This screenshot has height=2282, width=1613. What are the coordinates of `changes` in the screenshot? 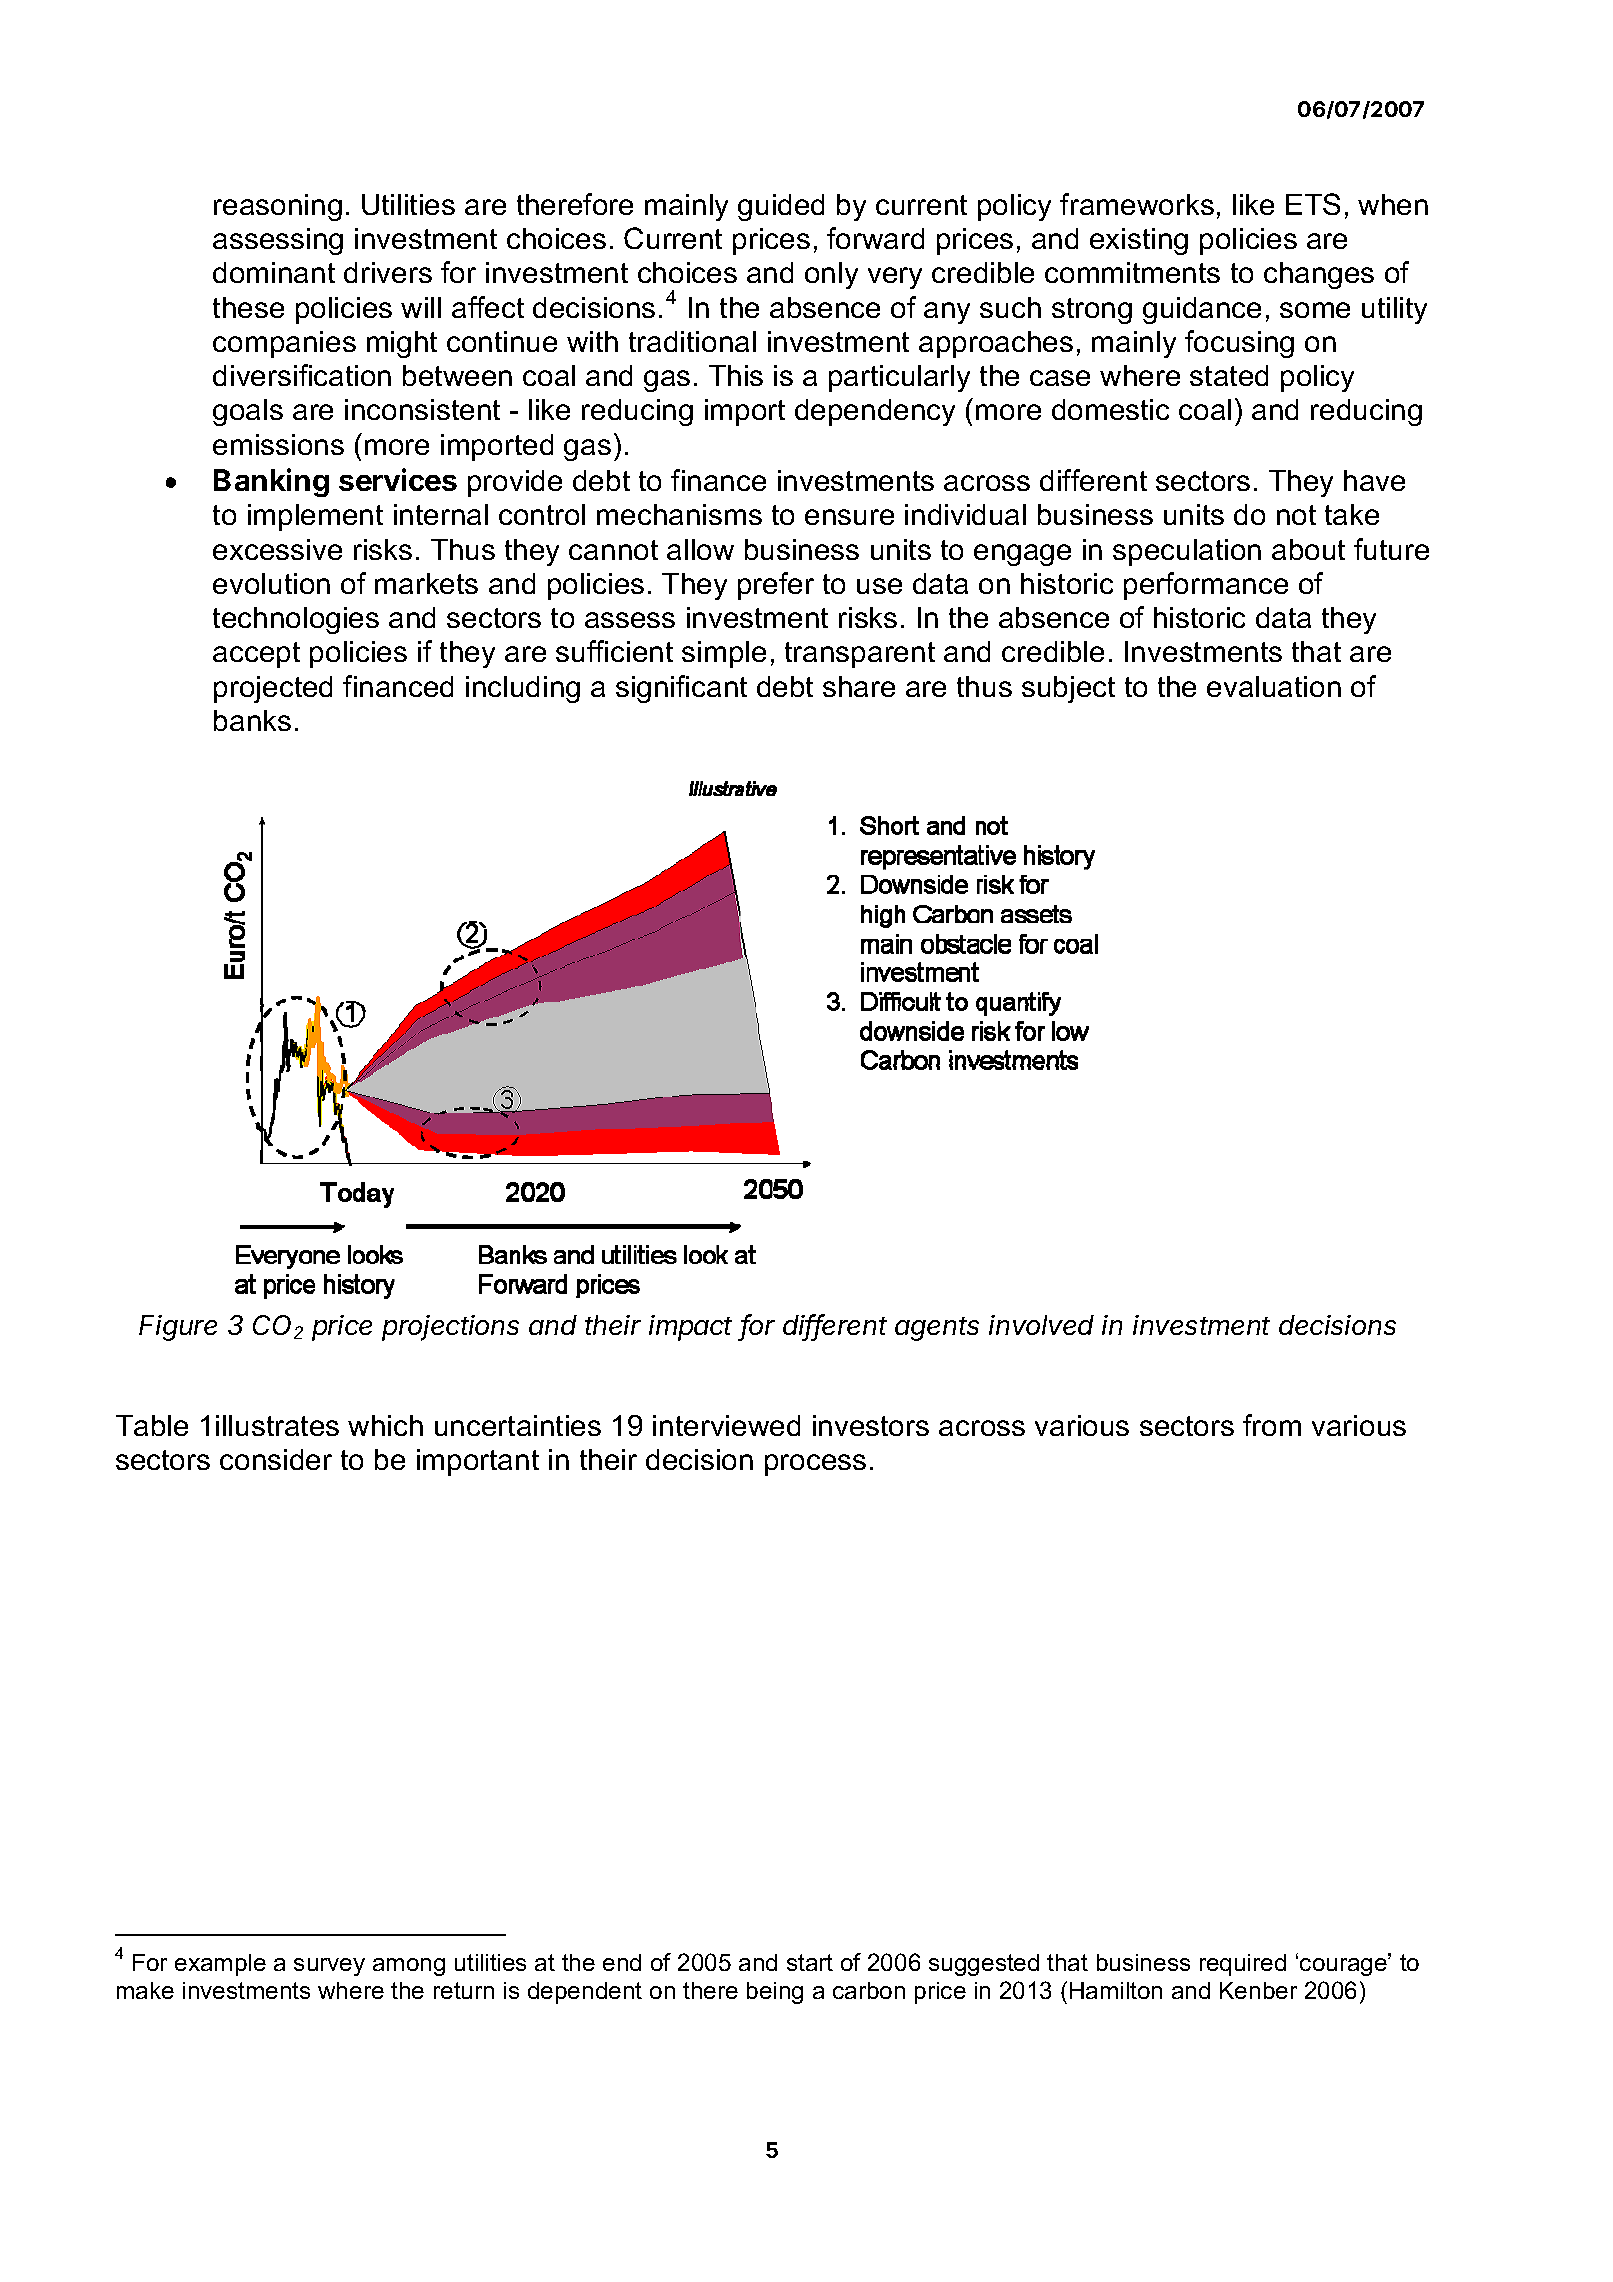 It's located at (1319, 275).
